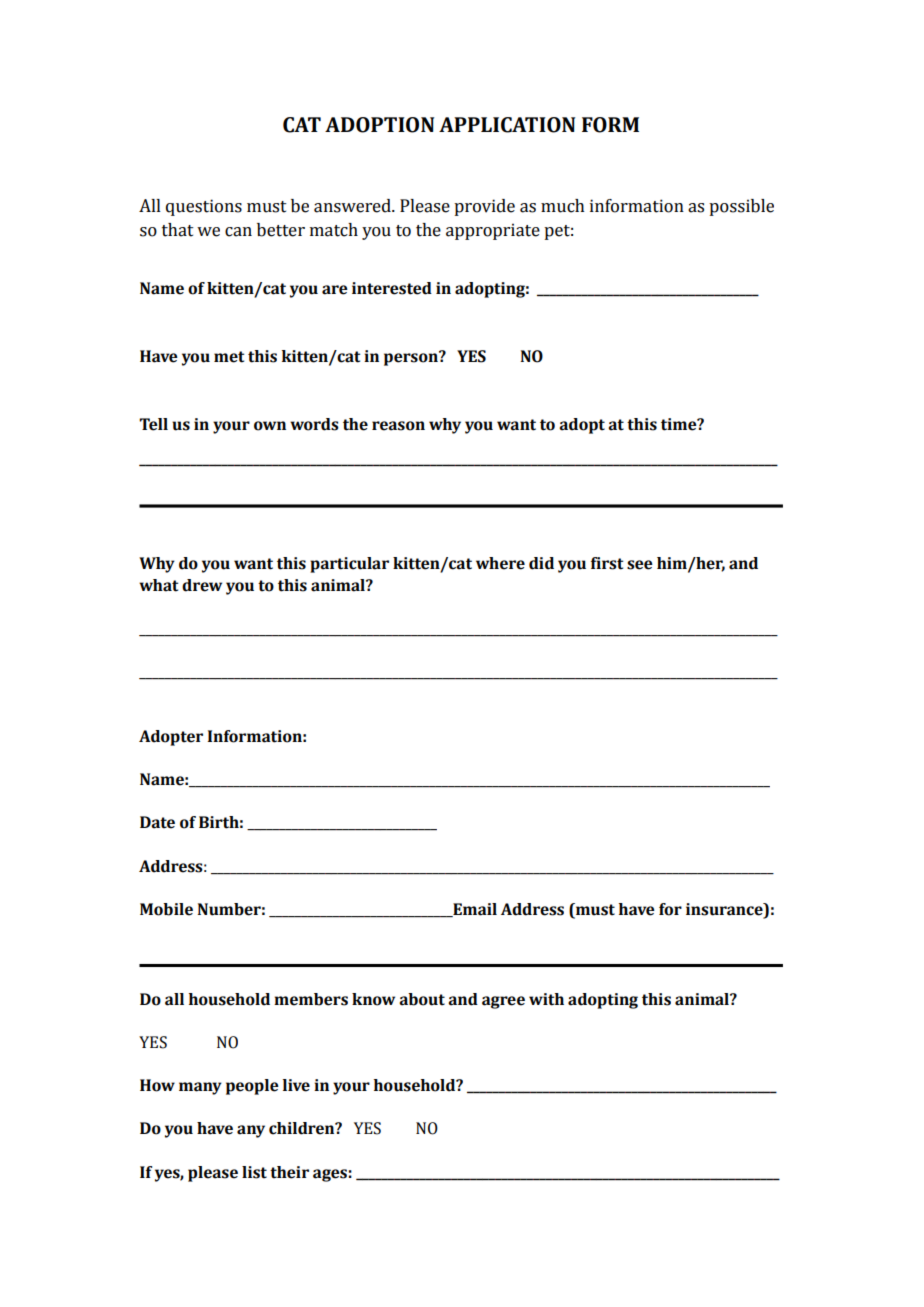  I want to click on provide, so click(484, 207).
